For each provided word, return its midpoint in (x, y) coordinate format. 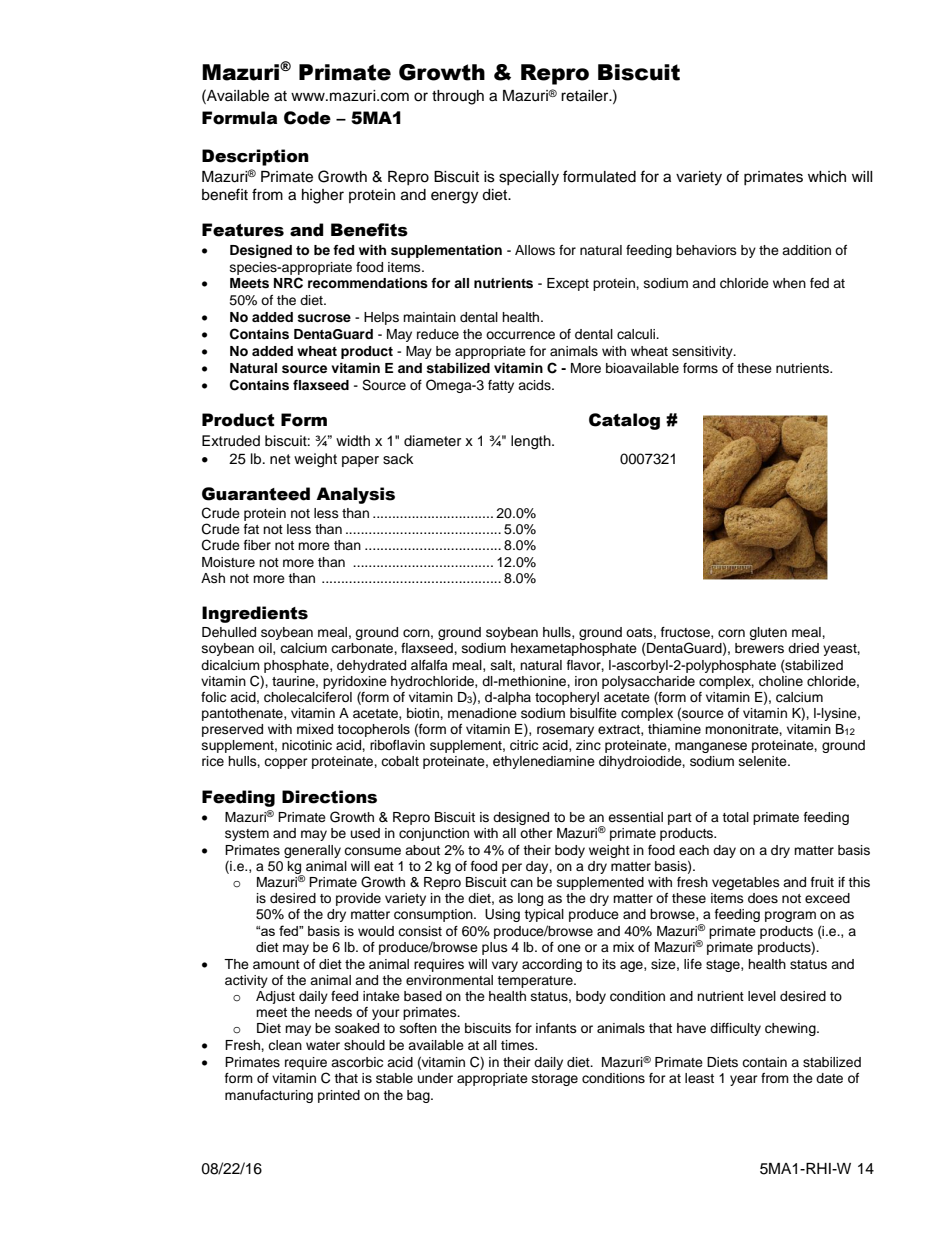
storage (555, 1080)
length (532, 442)
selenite (764, 761)
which (827, 177)
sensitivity (703, 352)
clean (285, 1045)
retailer (586, 96)
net (280, 459)
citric (524, 745)
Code (307, 118)
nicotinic (307, 745)
